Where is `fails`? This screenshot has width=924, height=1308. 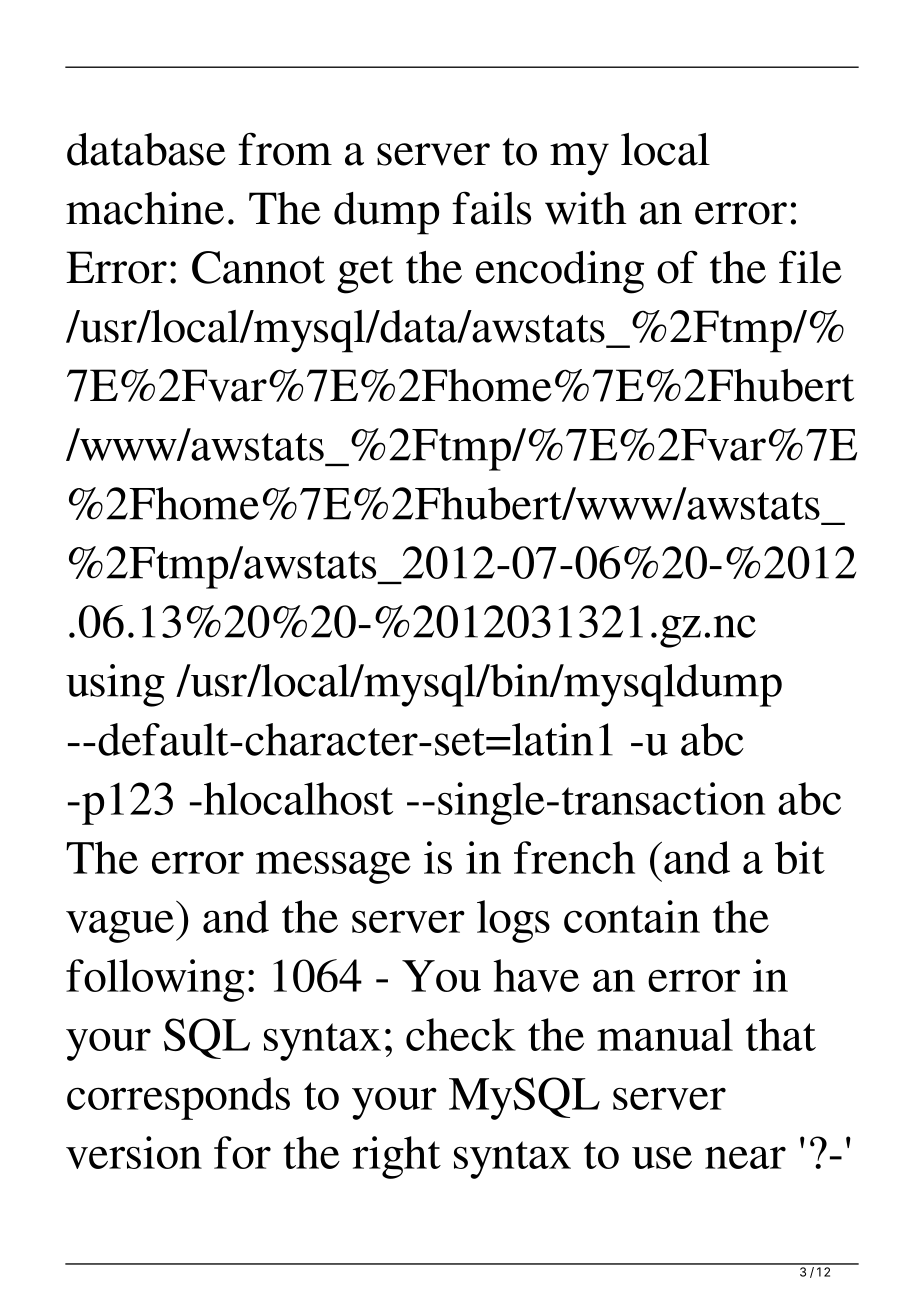 fails is located at coordinates (491, 208).
